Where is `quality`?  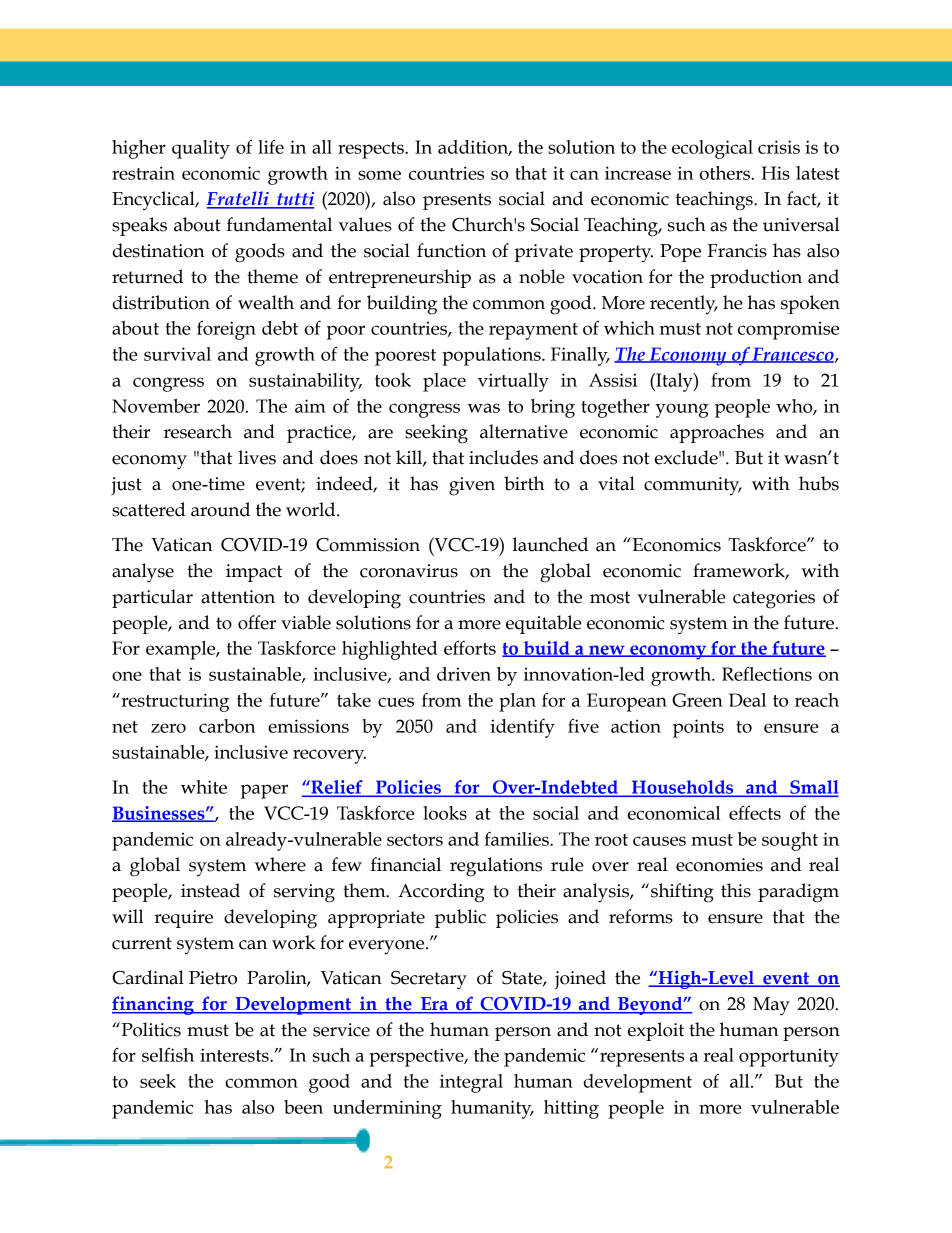
quality is located at coordinates (201, 149).
